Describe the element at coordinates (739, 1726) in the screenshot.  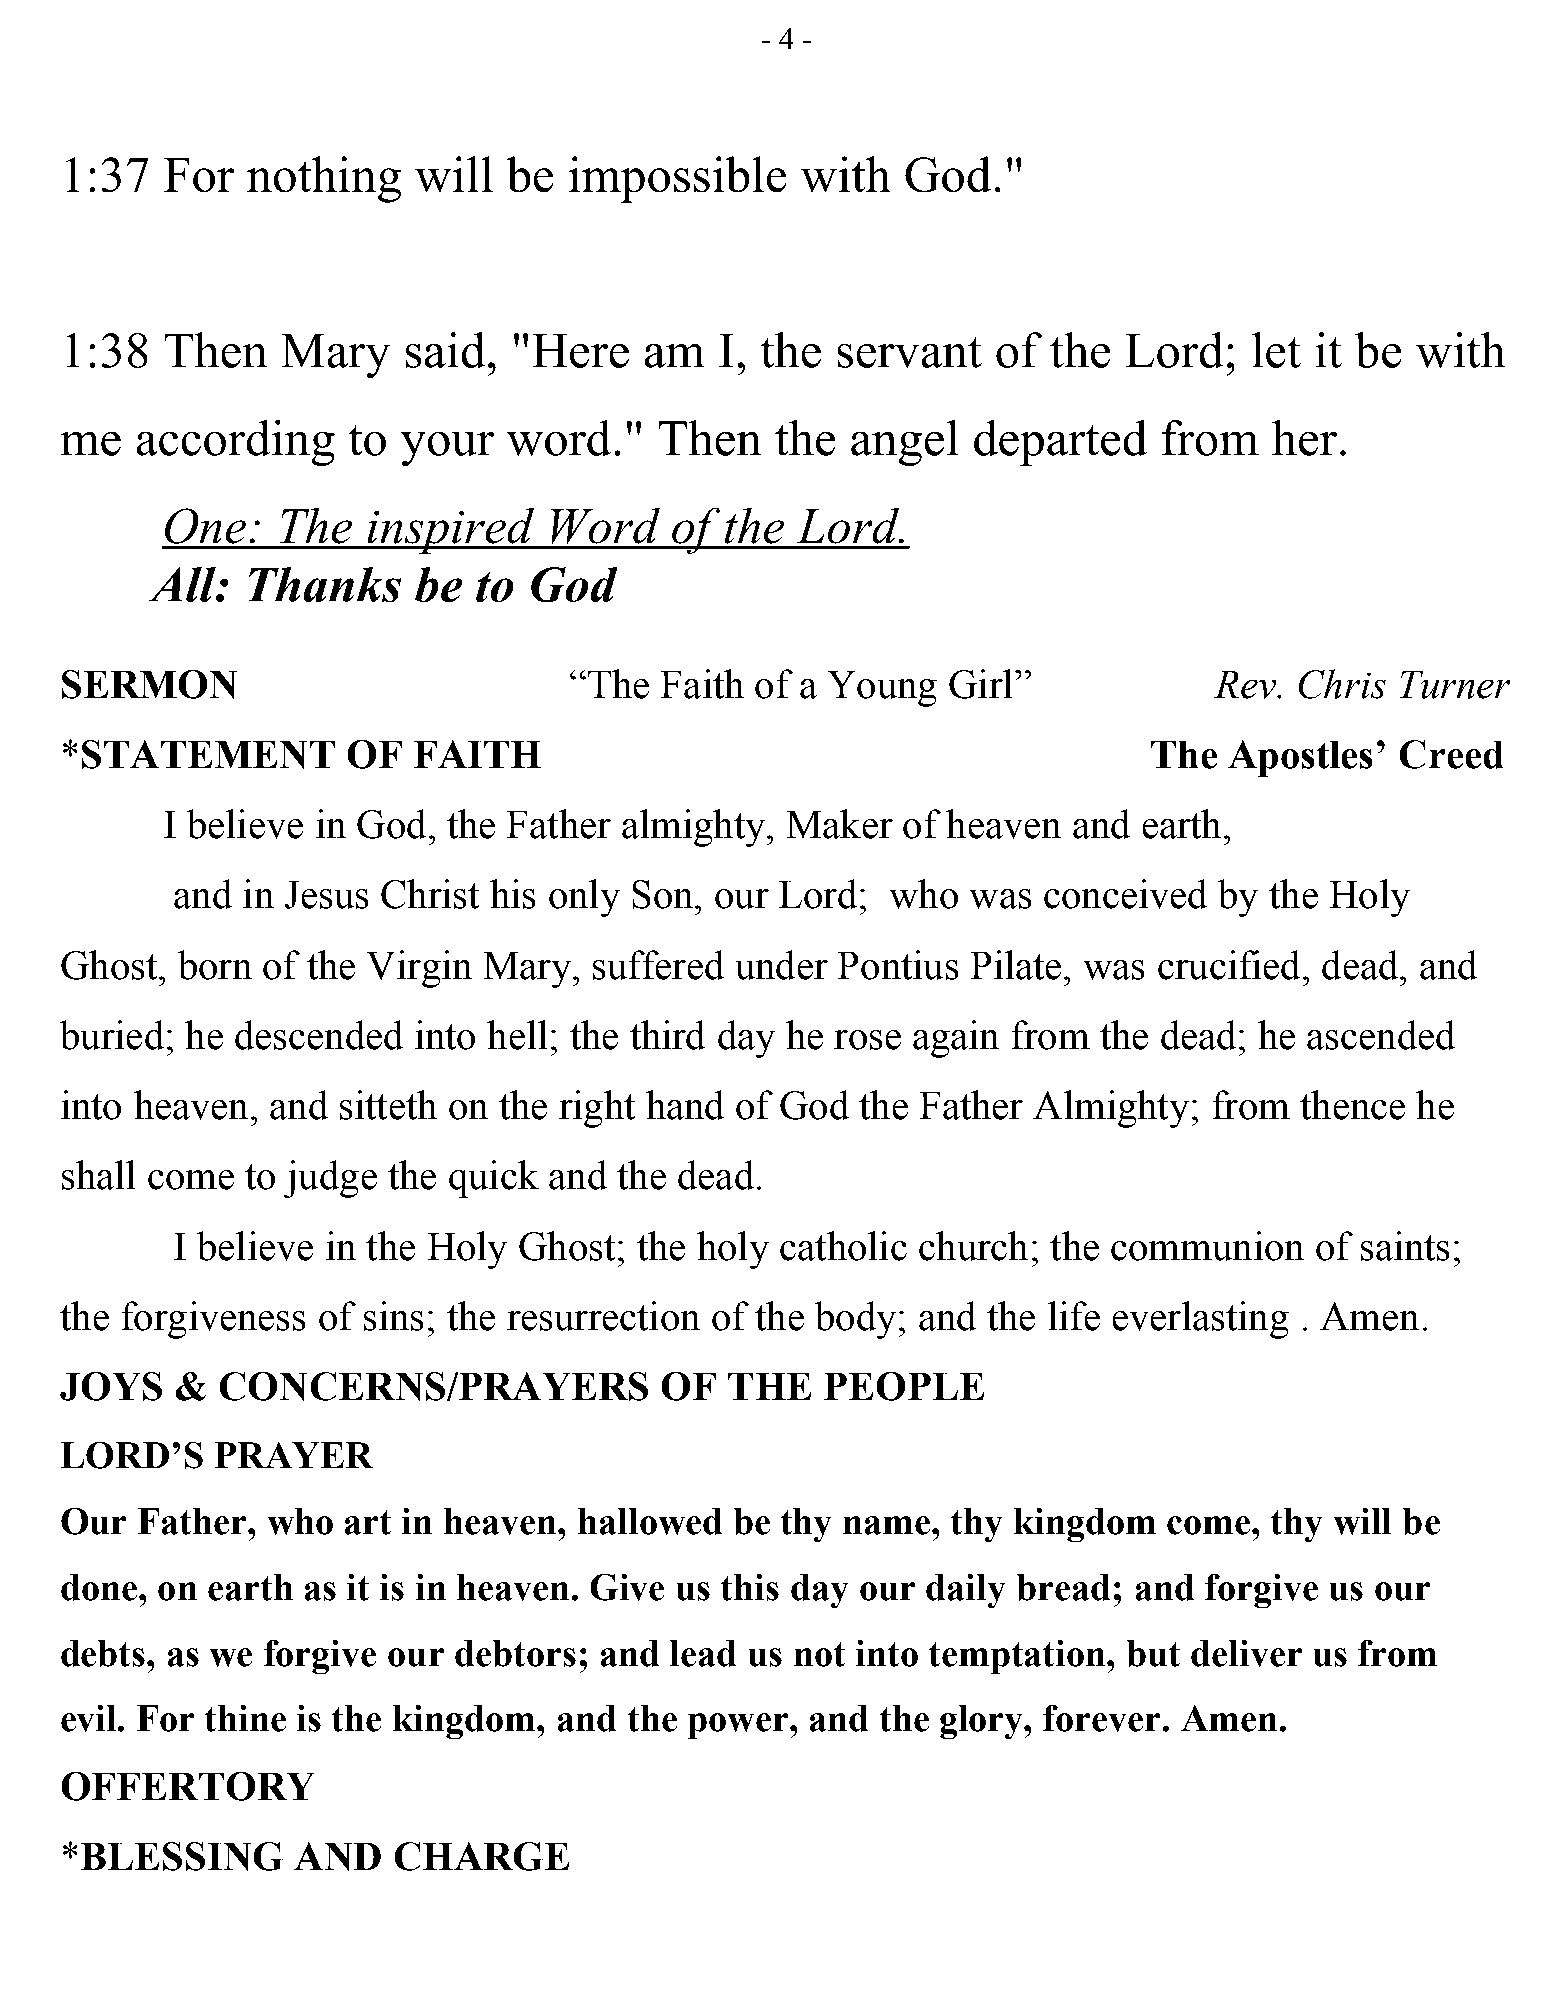
I see `power` at that location.
